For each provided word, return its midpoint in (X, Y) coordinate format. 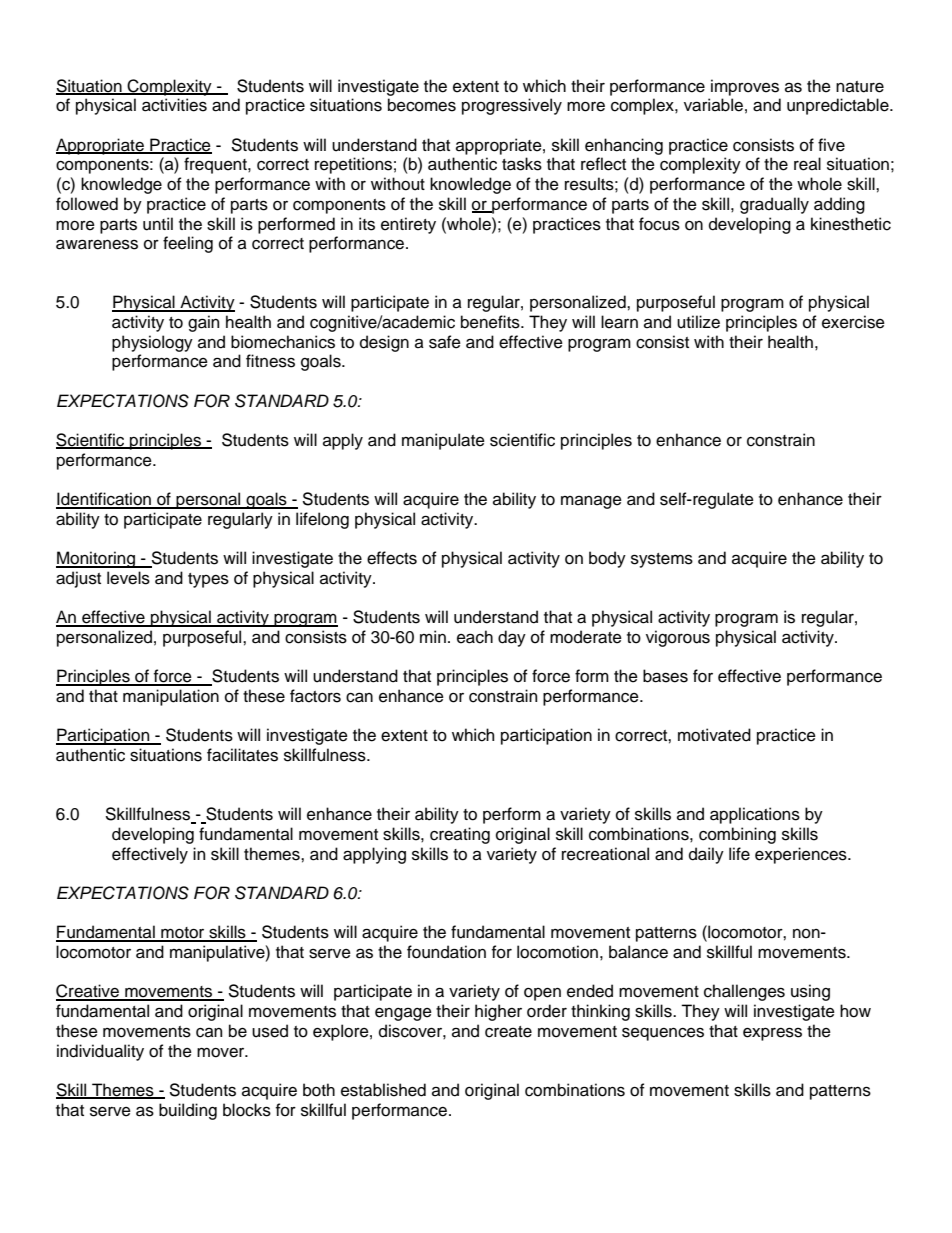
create (508, 1032)
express (772, 1034)
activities (174, 105)
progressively (512, 106)
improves (745, 87)
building (188, 1111)
